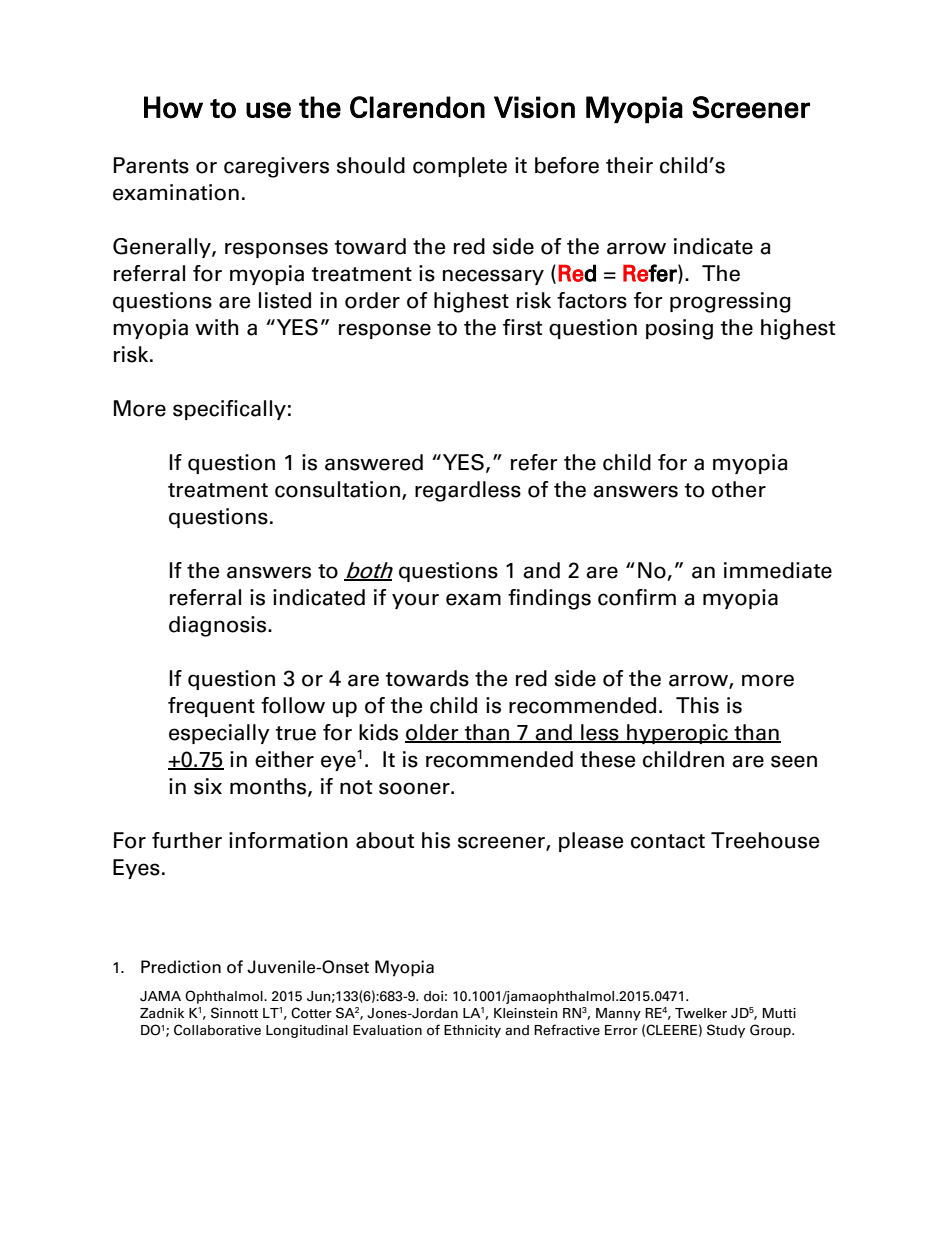  Describe the element at coordinates (629, 165) in the image. I see `their` at that location.
